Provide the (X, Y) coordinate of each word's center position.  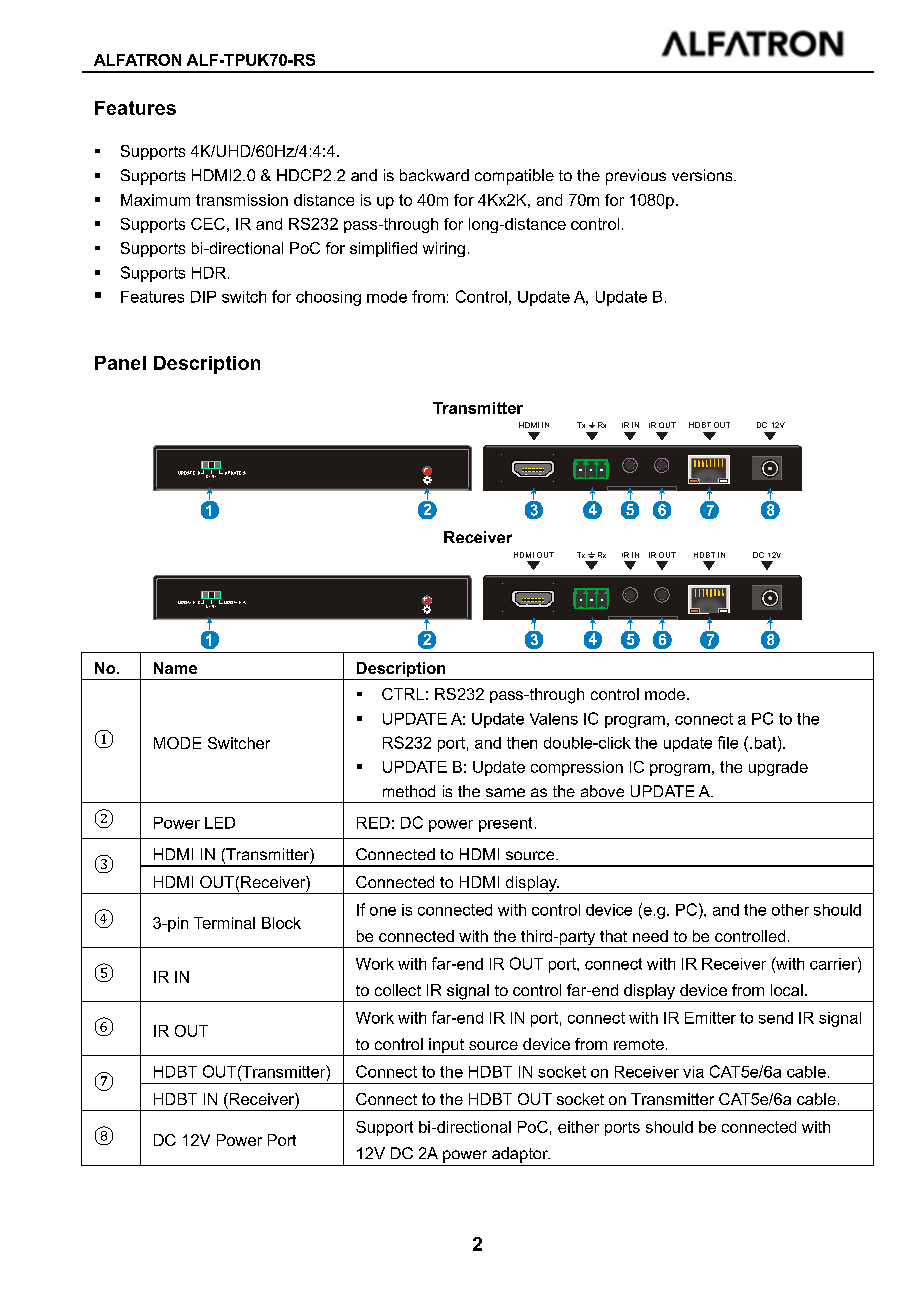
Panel (120, 363)
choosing (328, 298)
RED (373, 823)
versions (703, 175)
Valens (554, 719)
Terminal (224, 923)
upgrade (778, 768)
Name (175, 668)
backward (434, 175)
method (409, 791)
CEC (208, 224)
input (446, 1047)
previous (636, 177)
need (650, 936)
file (728, 742)
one (383, 911)
